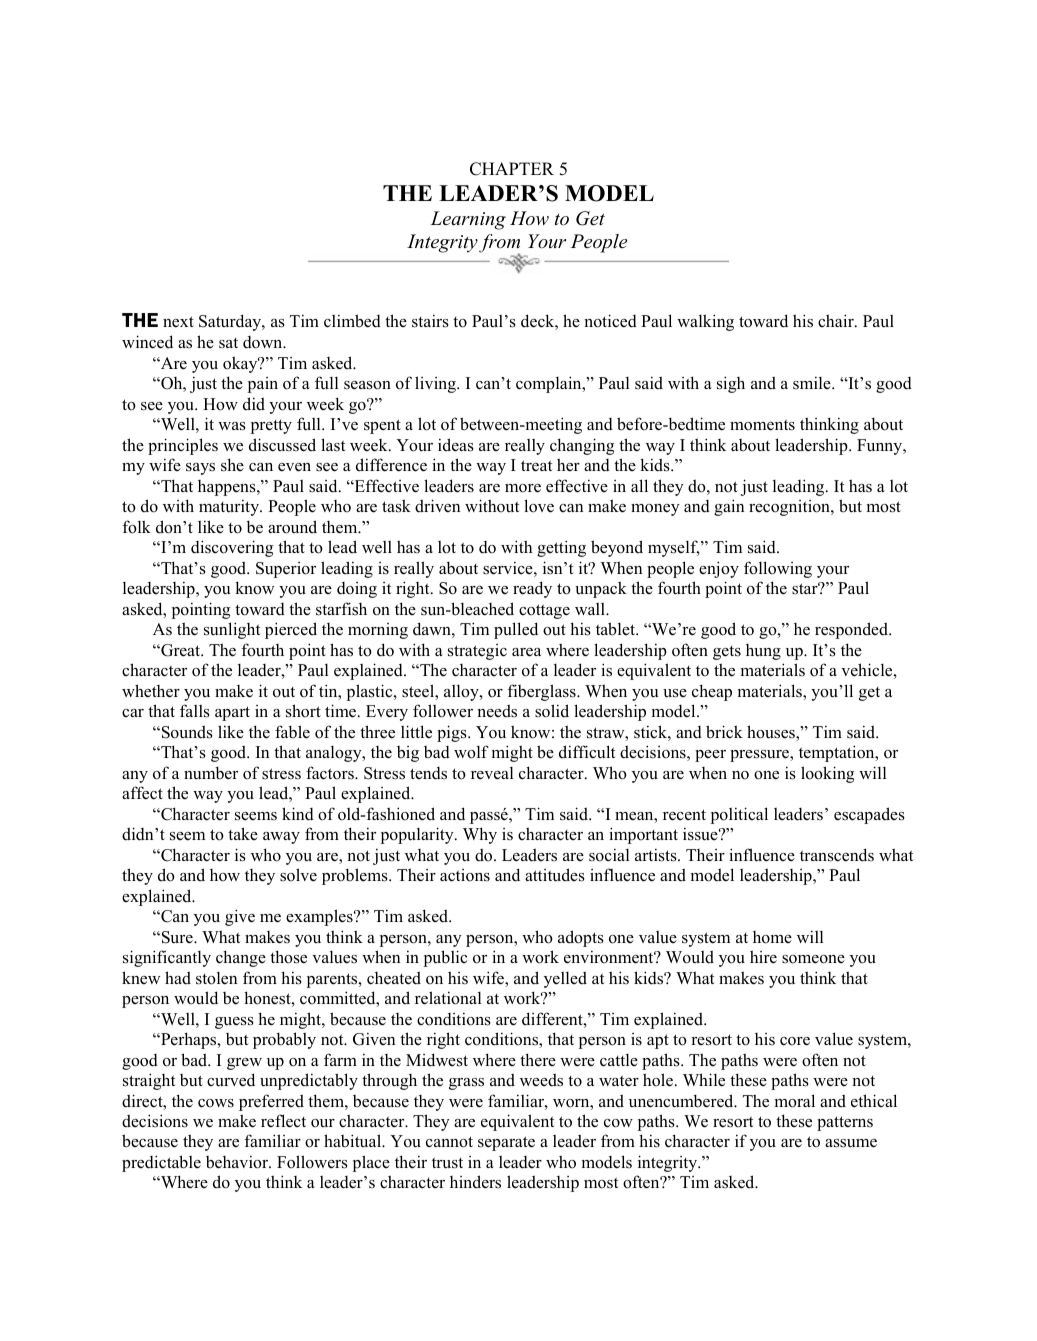 The height and width of the screenshot is (1341, 1037). I want to click on CHAPTER, so click(512, 169).
